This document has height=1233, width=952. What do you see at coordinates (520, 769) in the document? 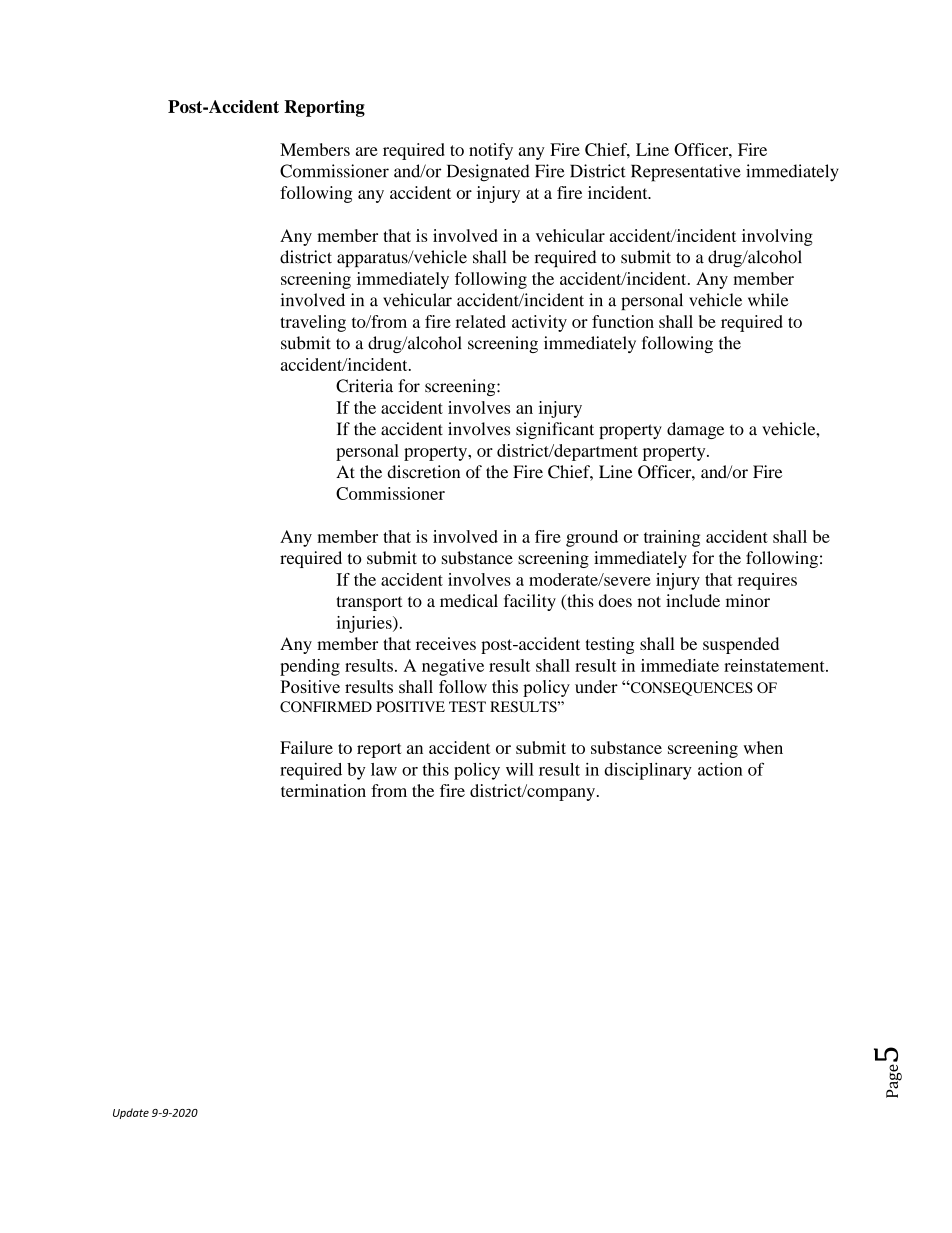
I see `will` at bounding box center [520, 769].
